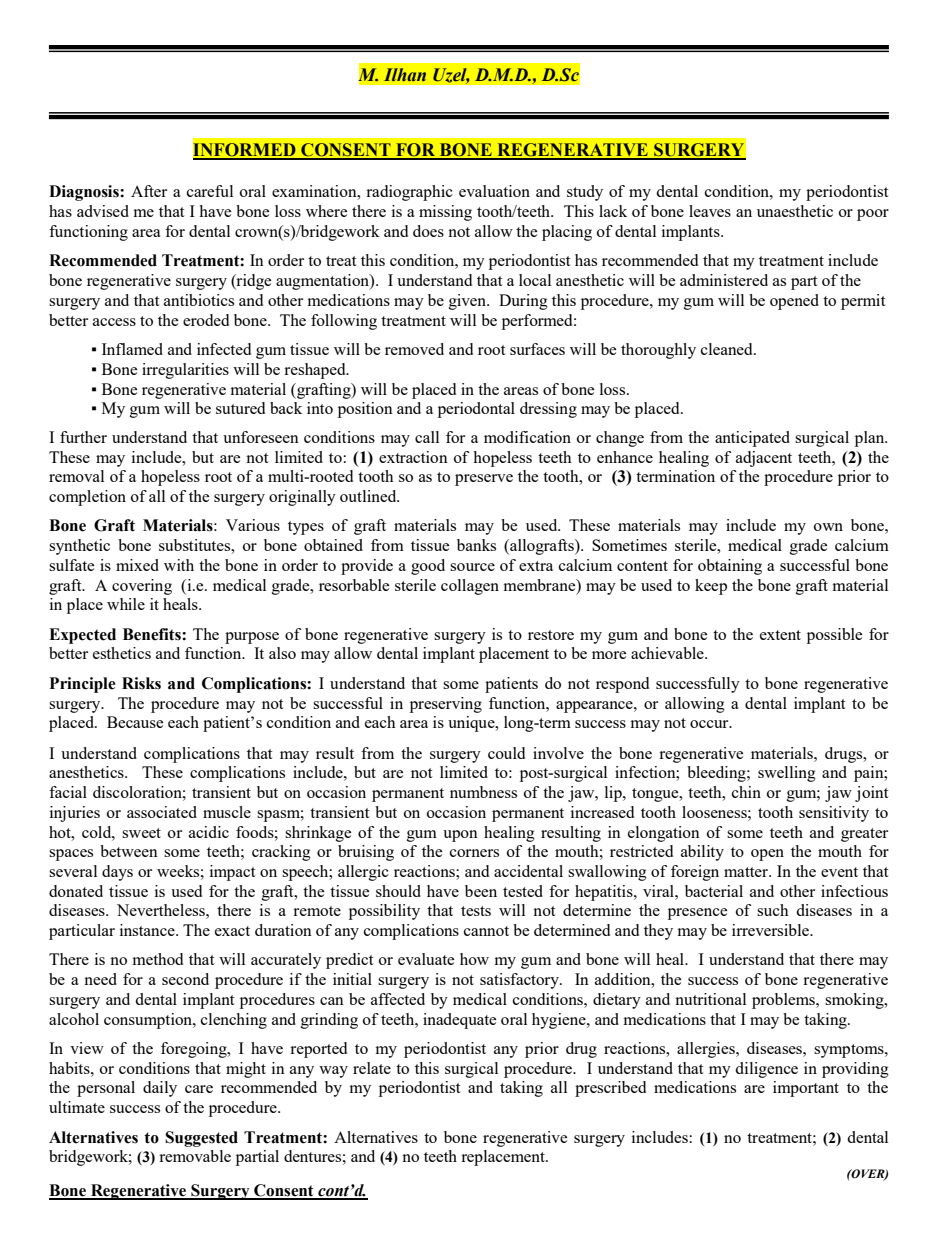  I want to click on leaves, so click(710, 211).
